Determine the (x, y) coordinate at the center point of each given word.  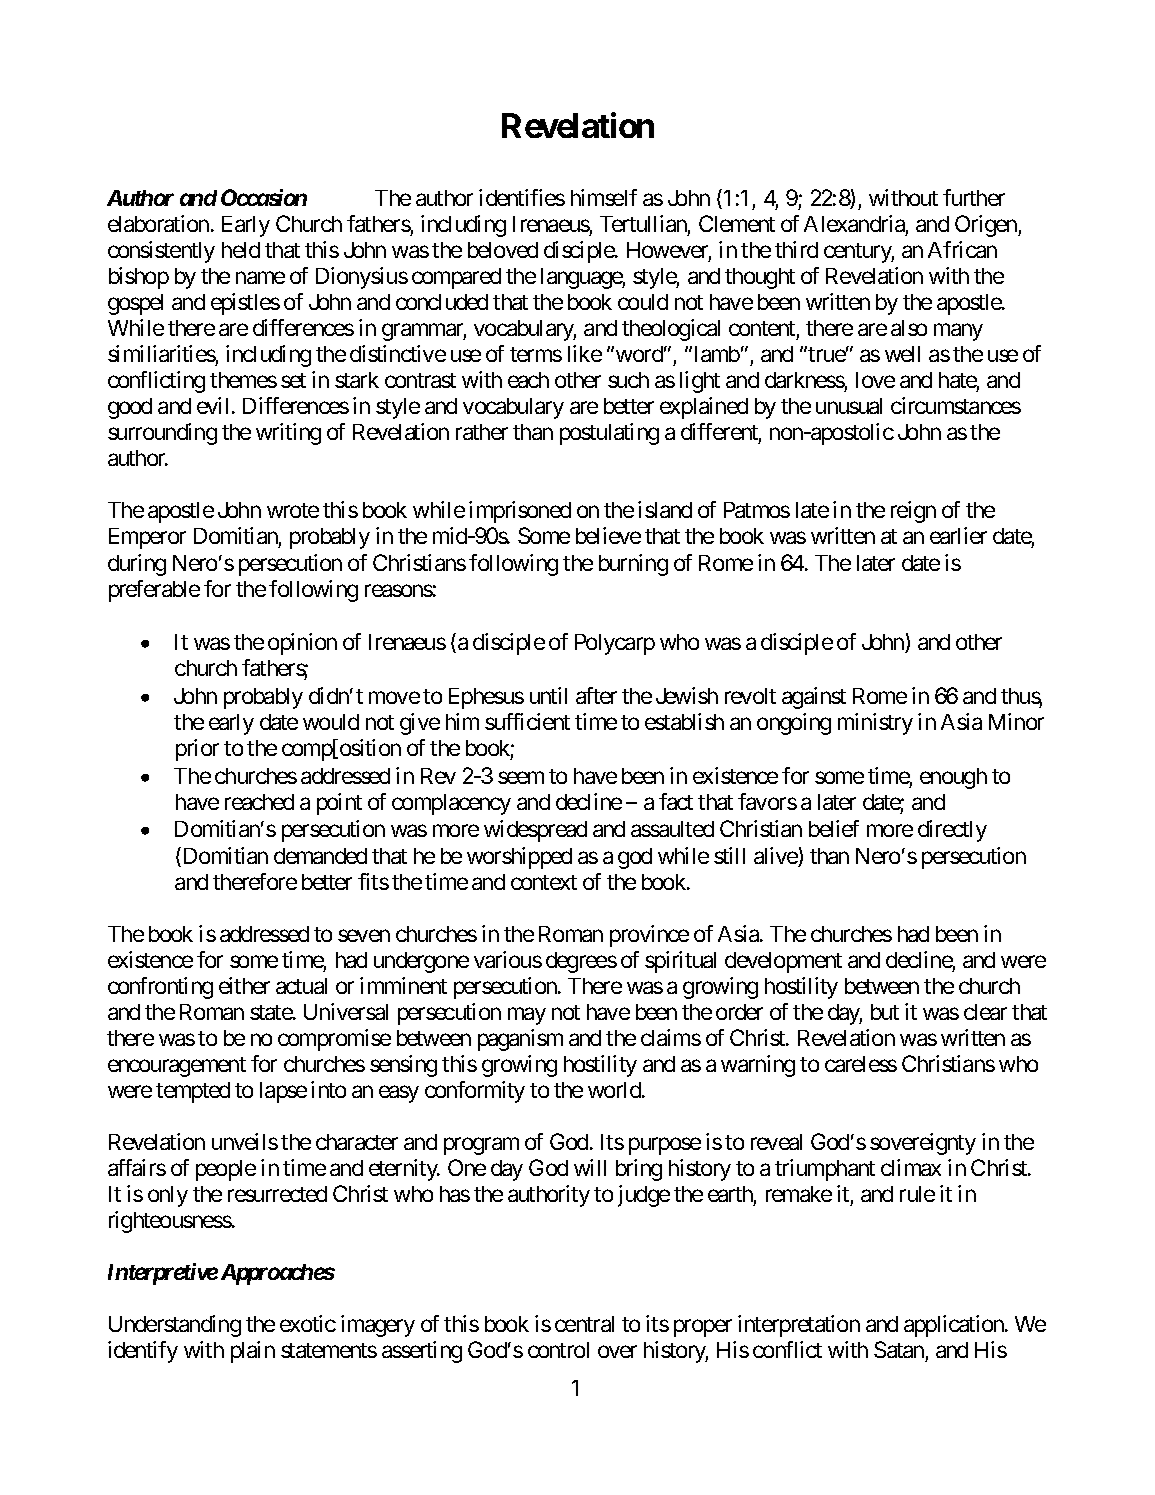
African (962, 249)
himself (604, 197)
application (955, 1326)
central (584, 1324)
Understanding (175, 1326)
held (241, 250)
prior (197, 750)
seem (521, 777)
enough (953, 778)
